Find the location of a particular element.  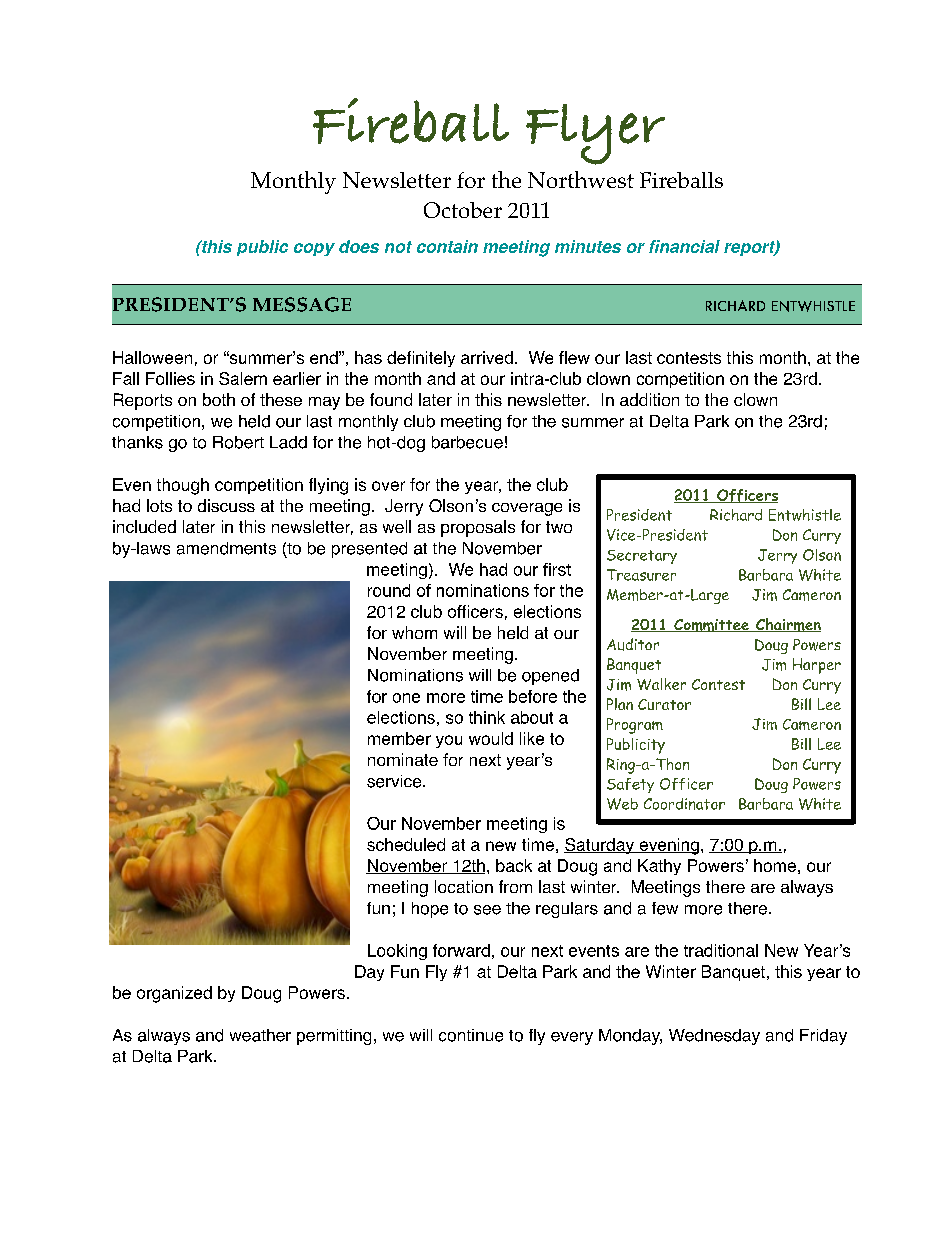

financial is located at coordinates (684, 246).
